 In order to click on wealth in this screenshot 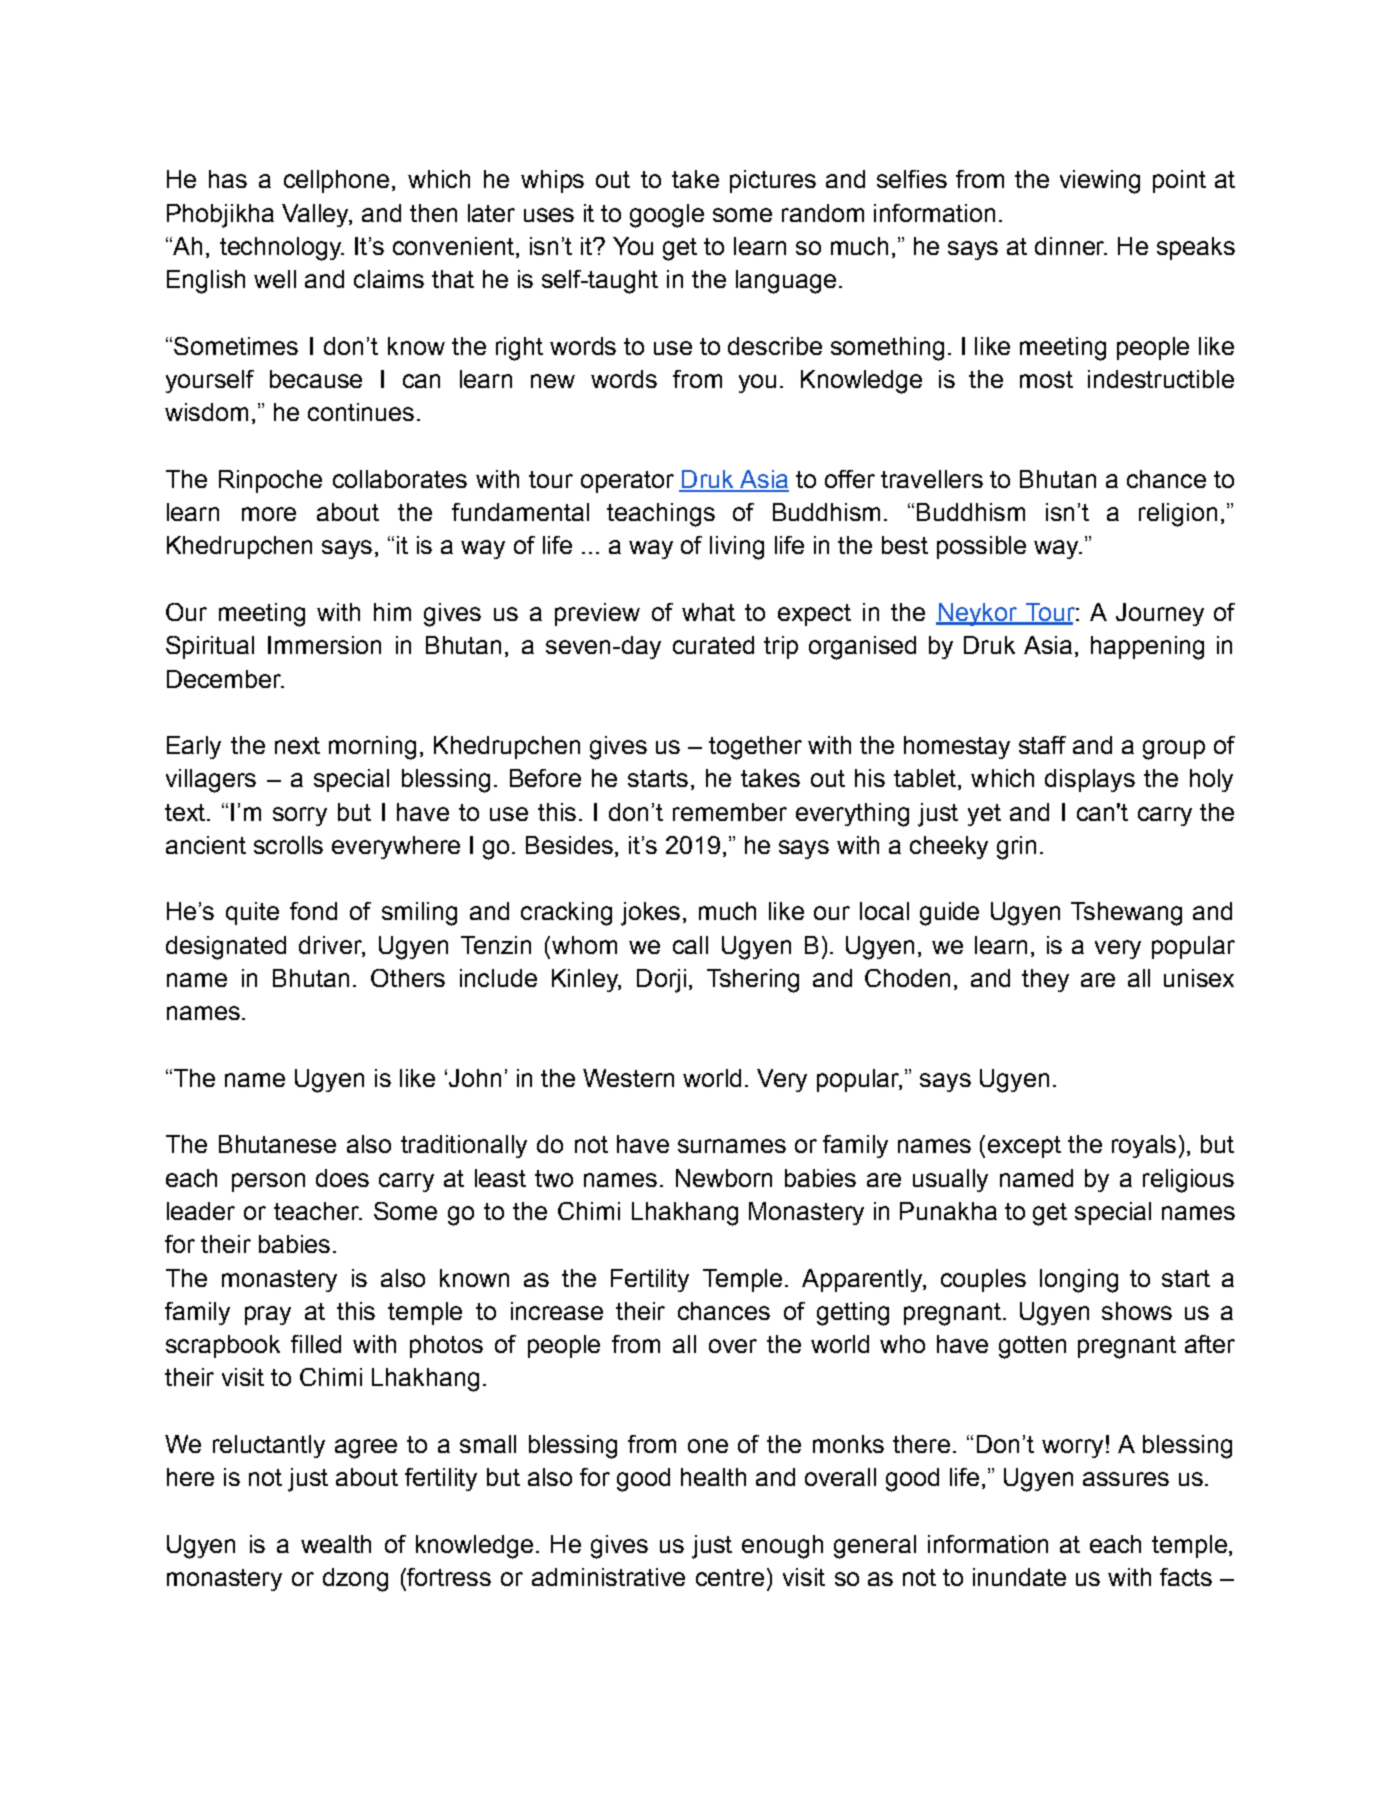, I will do `click(336, 1544)`.
